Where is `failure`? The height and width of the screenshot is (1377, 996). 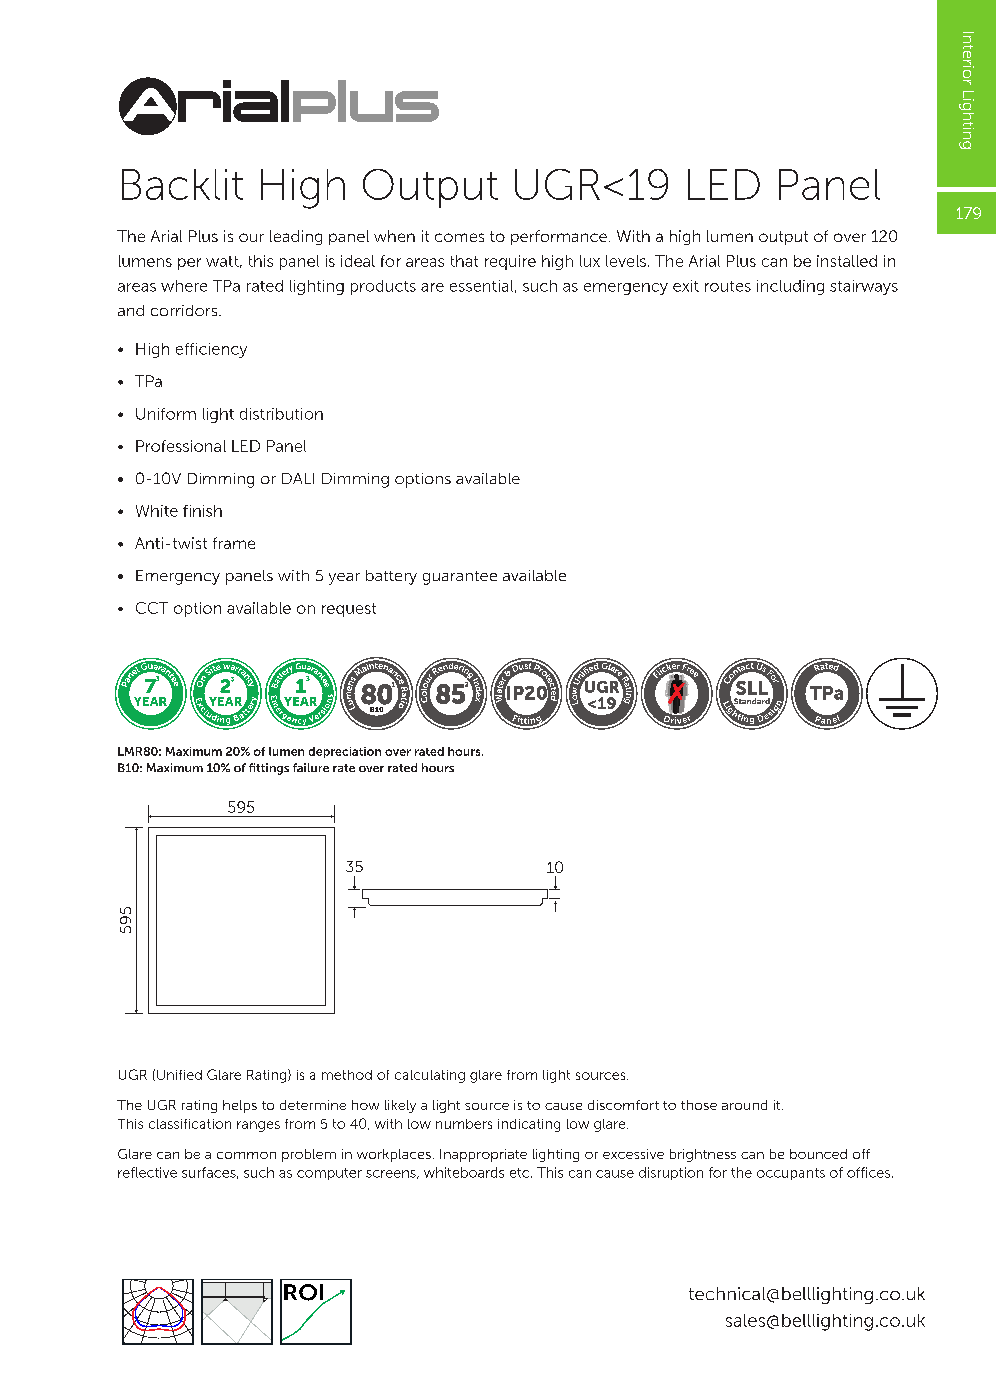 failure is located at coordinates (311, 767).
